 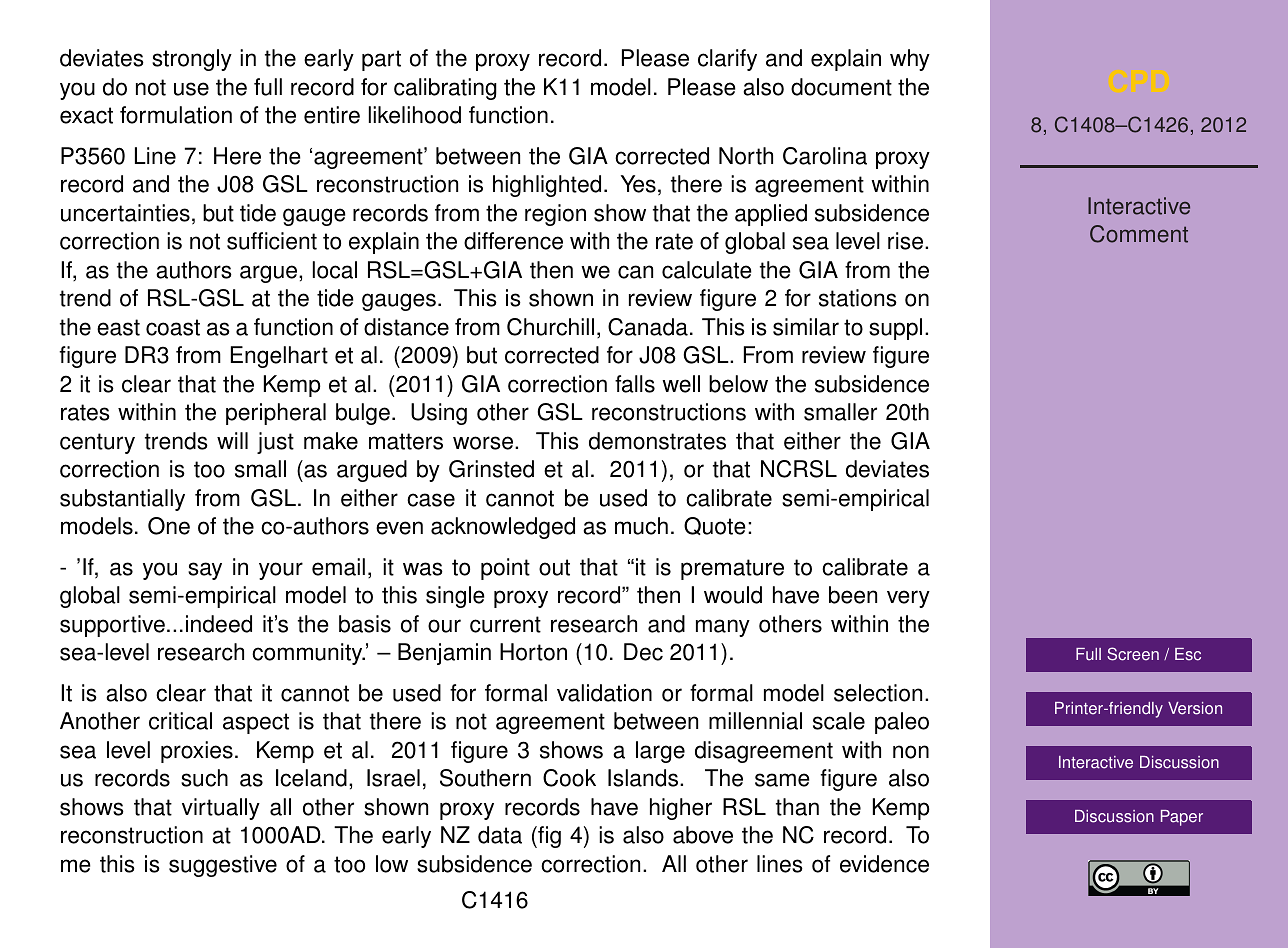 What do you see at coordinates (1182, 818) in the screenshot?
I see `Paper` at bounding box center [1182, 818].
